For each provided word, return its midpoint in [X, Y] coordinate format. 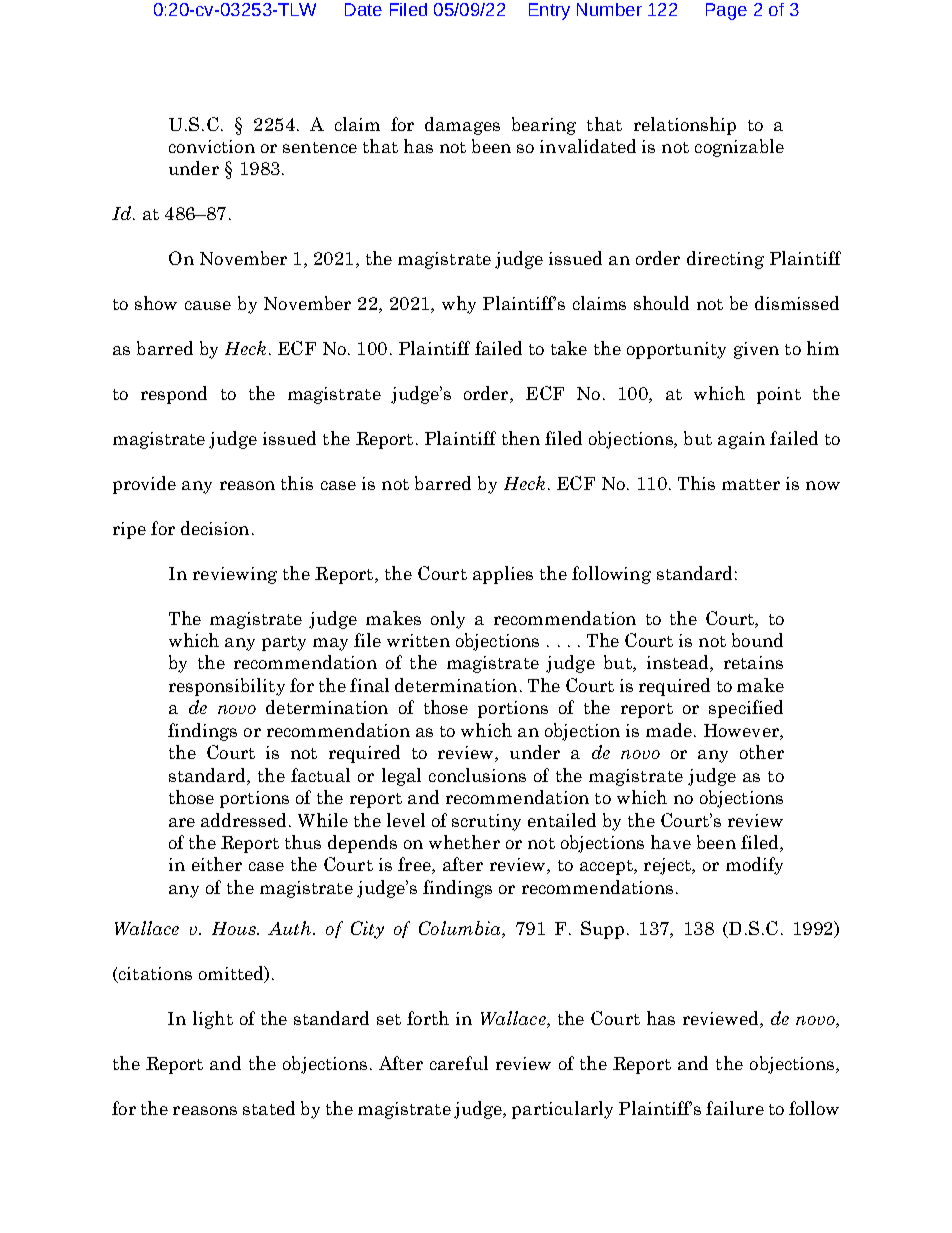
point [779, 395]
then [521, 438]
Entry [549, 11]
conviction [212, 146]
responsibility [227, 687]
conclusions [477, 775]
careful [459, 1063]
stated [269, 1108]
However [742, 730]
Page [726, 11]
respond [174, 395]
